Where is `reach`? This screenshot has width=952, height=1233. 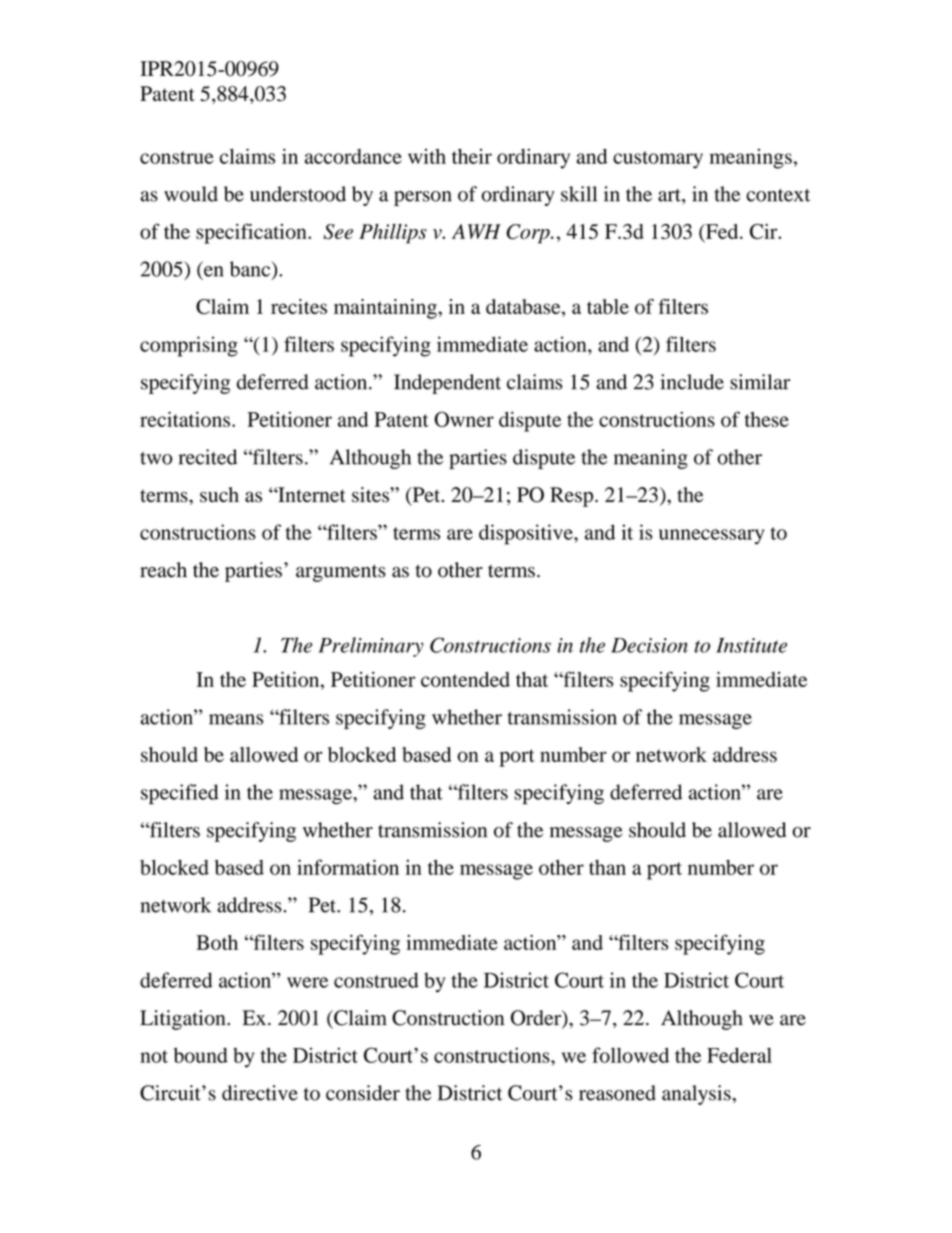 reach is located at coordinates (163, 570).
